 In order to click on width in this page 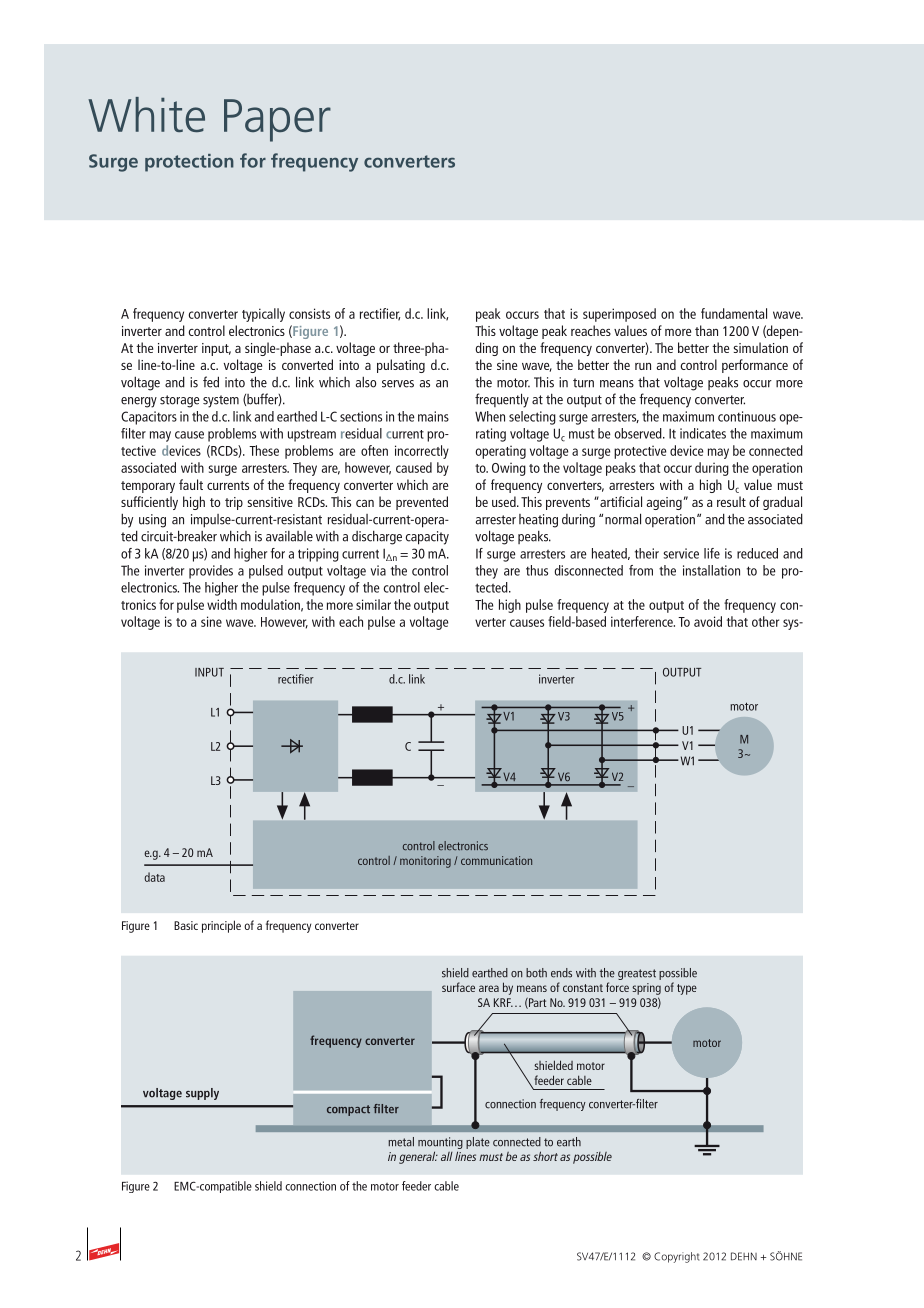, I will do `click(222, 604)`.
